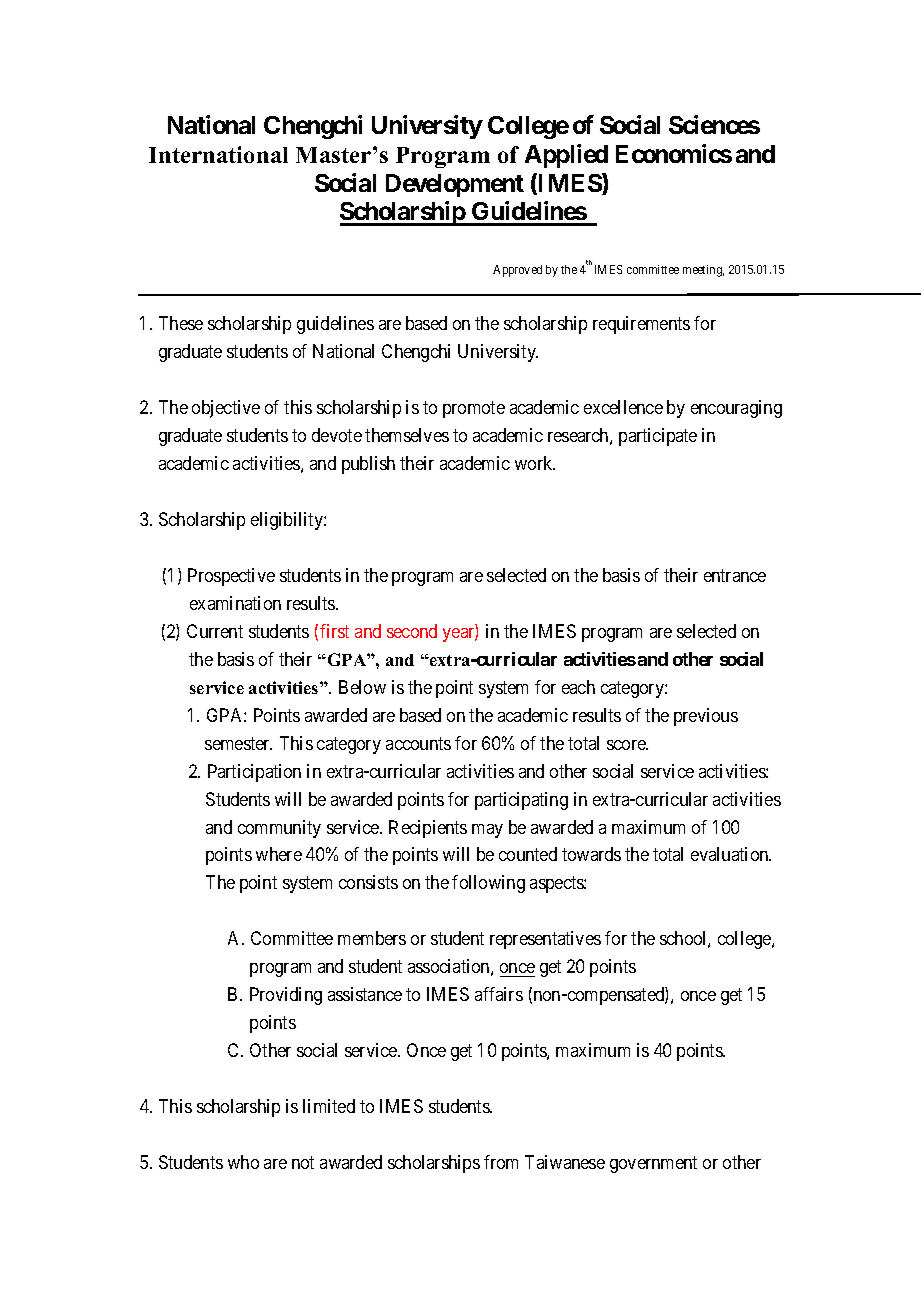  What do you see at coordinates (288, 521) in the screenshot?
I see `eligibility` at bounding box center [288, 521].
